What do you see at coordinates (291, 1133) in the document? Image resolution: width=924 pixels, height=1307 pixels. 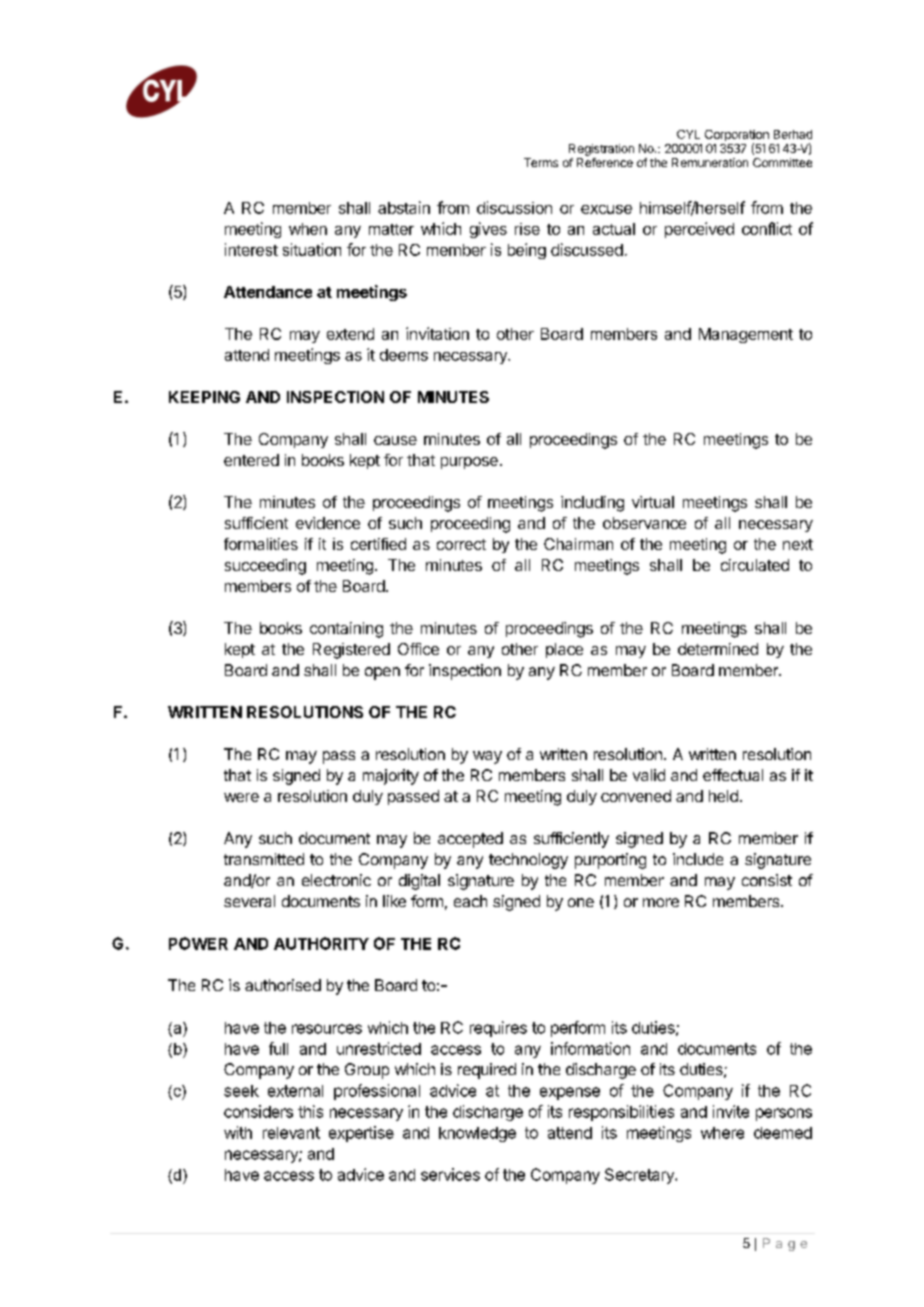 I see `relevant` at bounding box center [291, 1133].
